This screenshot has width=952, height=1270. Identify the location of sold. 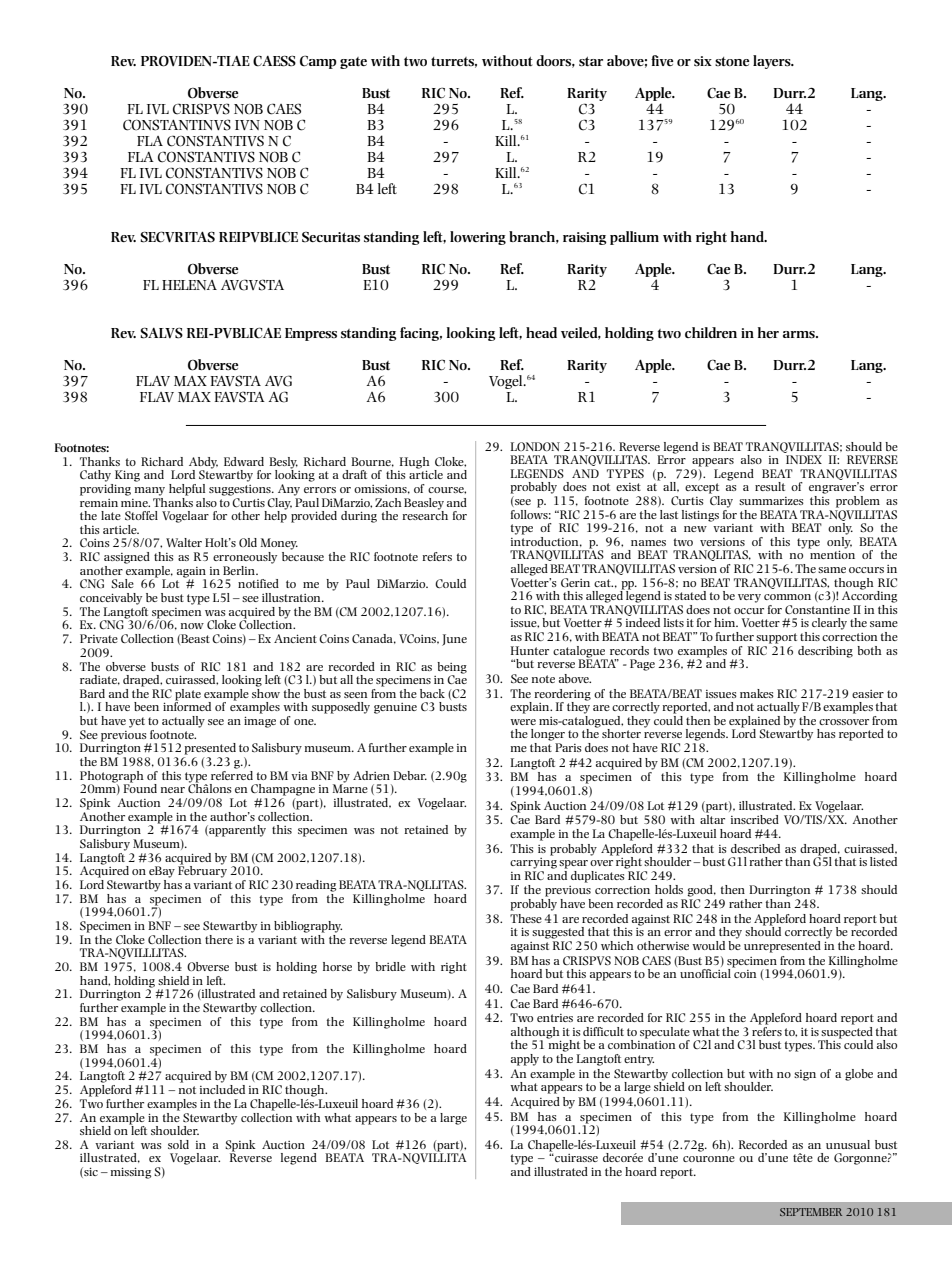
(178, 1144).
